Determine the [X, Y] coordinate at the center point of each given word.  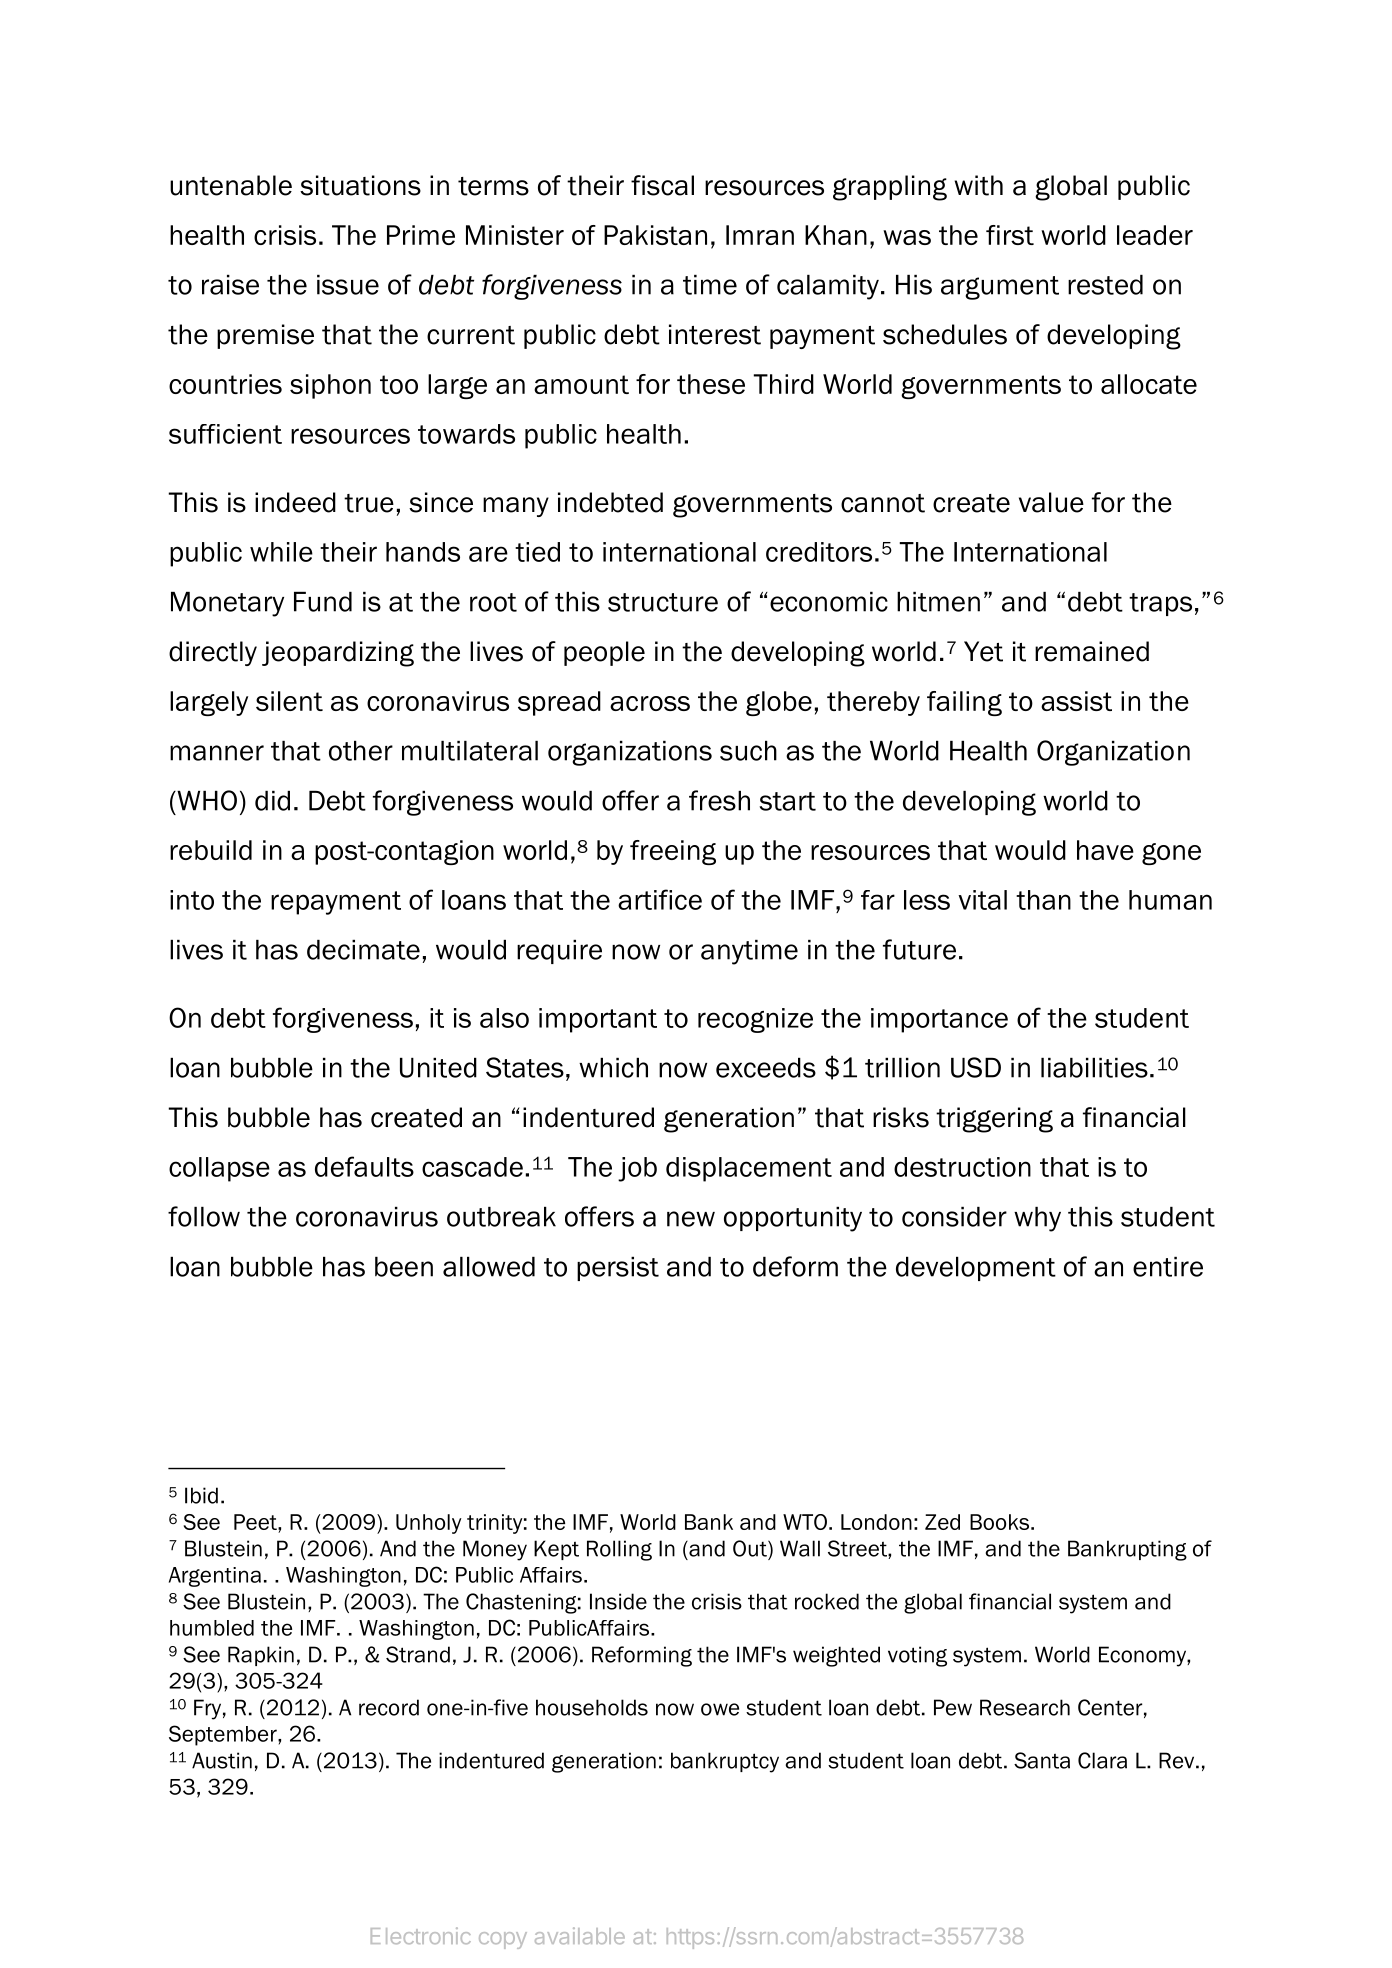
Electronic [421, 1935]
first [1010, 235]
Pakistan [655, 235]
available [580, 1935]
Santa [1042, 1760]
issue [348, 285]
